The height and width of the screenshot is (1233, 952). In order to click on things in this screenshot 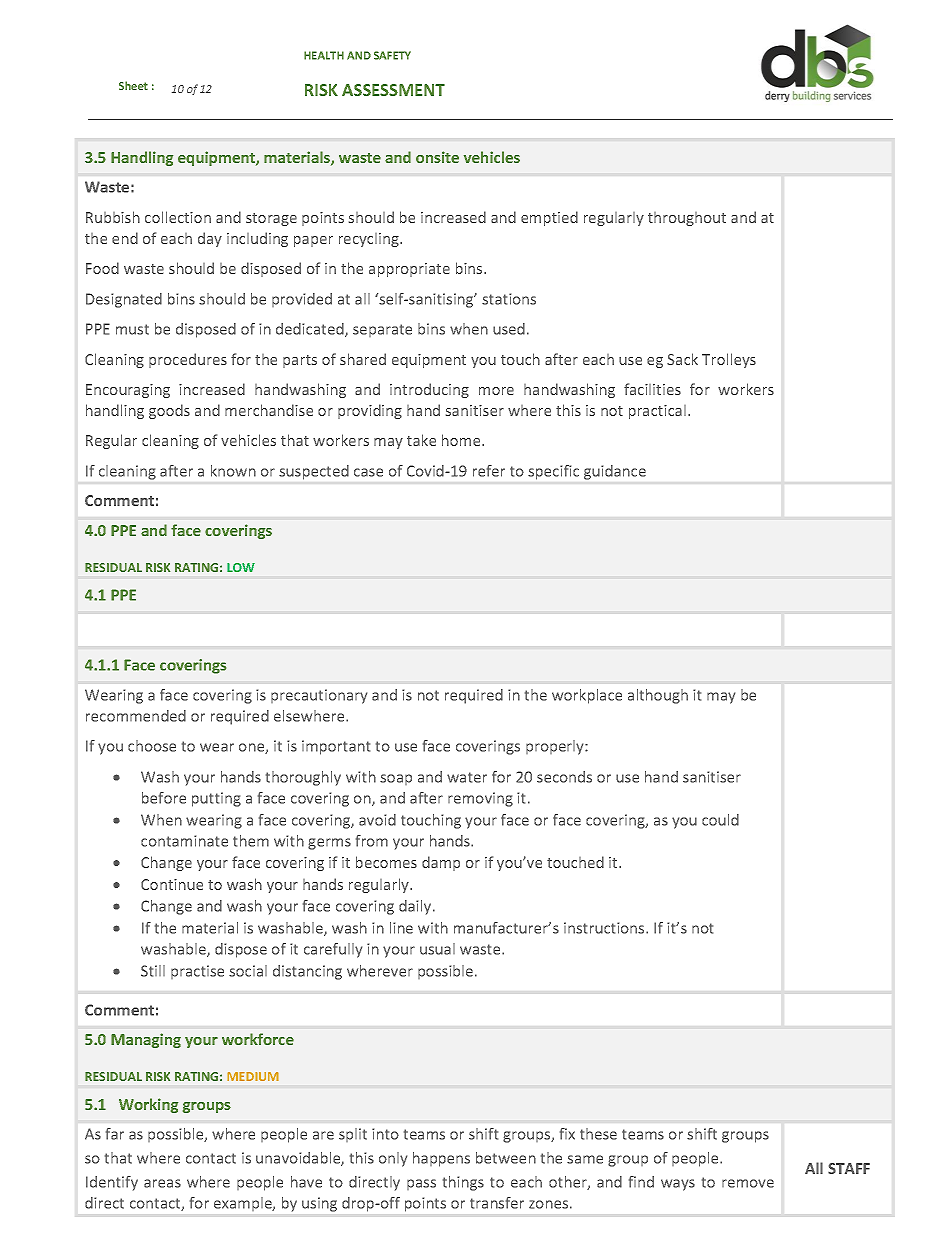, I will do `click(463, 1183)`.
